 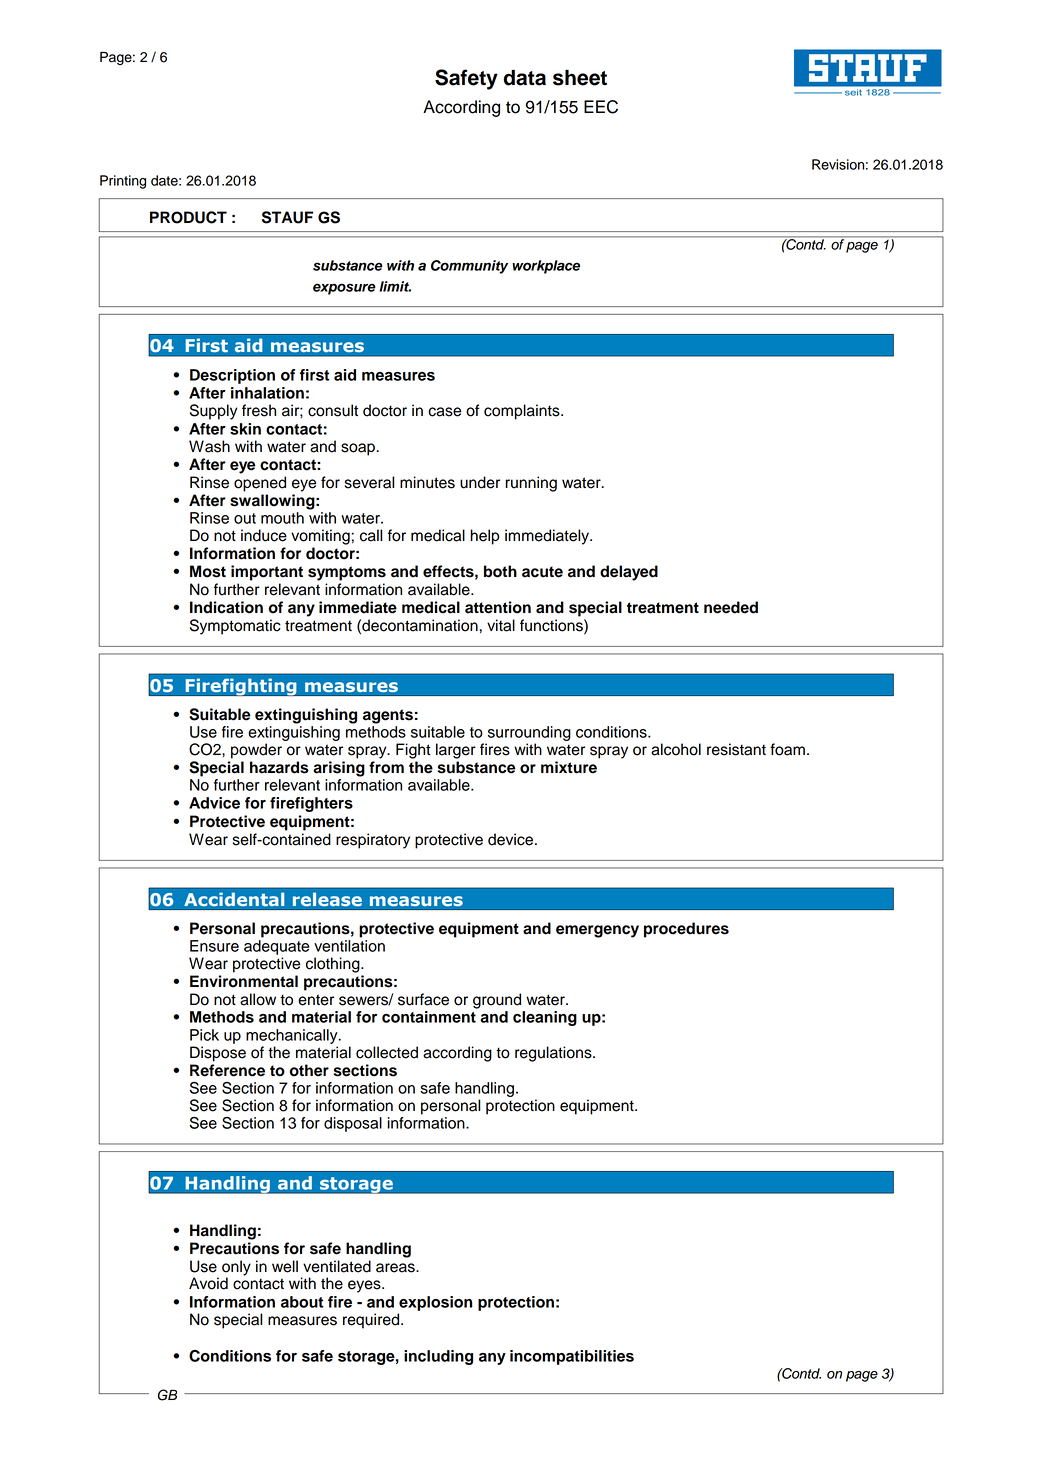 What do you see at coordinates (525, 78) in the screenshot?
I see `data` at bounding box center [525, 78].
